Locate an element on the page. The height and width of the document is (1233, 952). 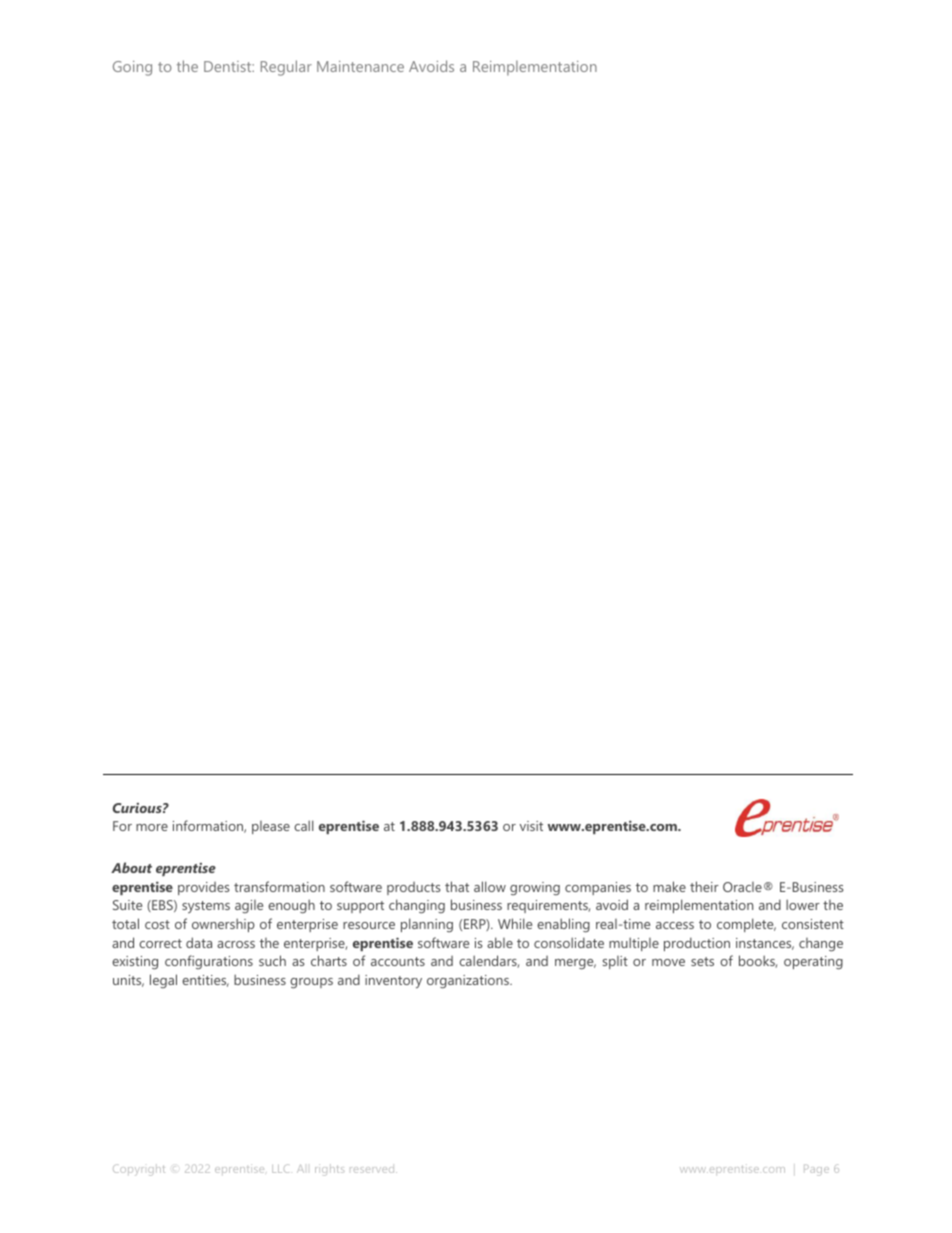
Copyright is located at coordinates (139, 1170).
